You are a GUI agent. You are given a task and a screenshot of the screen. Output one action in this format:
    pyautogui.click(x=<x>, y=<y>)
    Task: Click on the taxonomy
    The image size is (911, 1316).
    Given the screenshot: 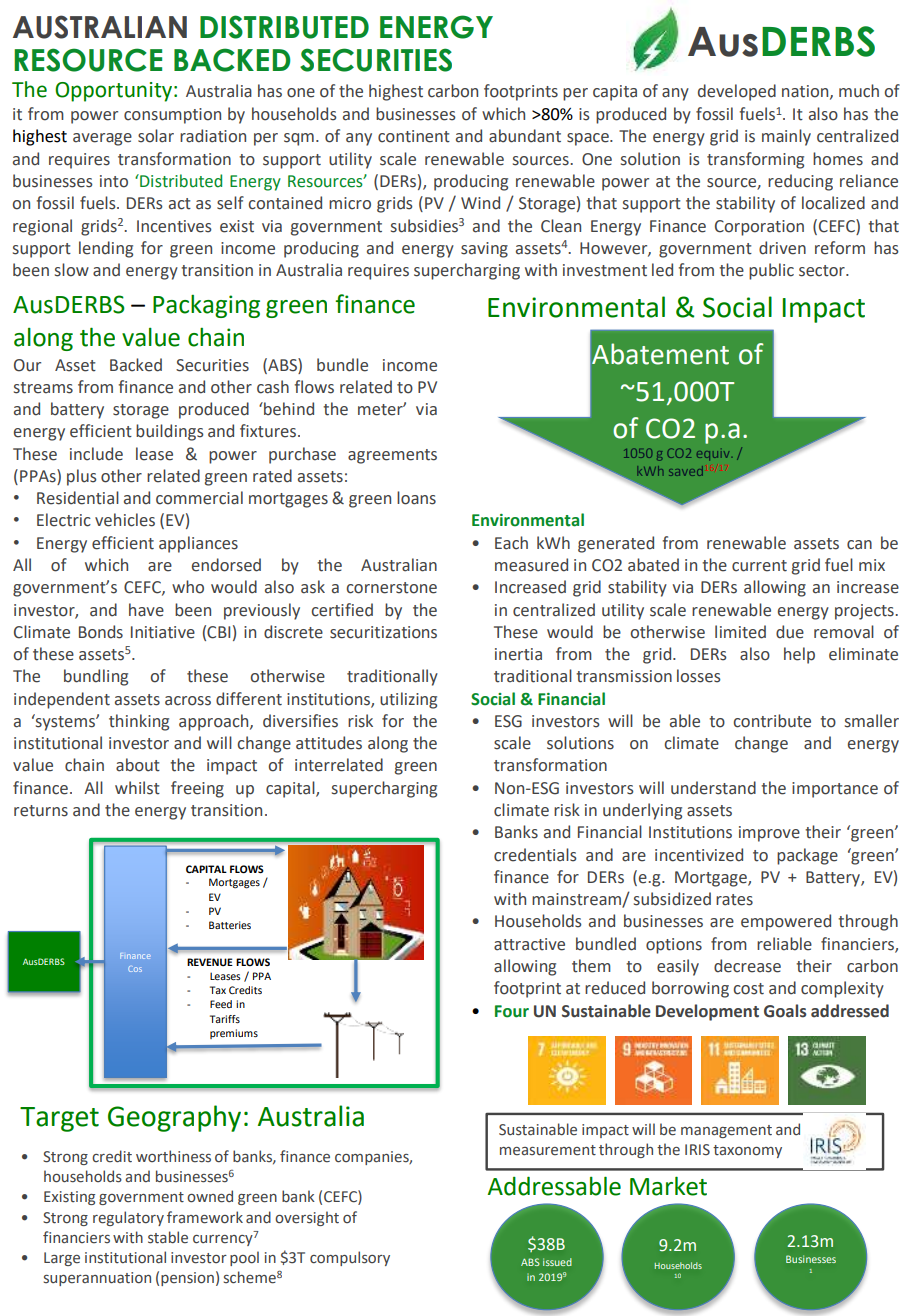 What is the action you would take?
    pyautogui.click(x=747, y=1151)
